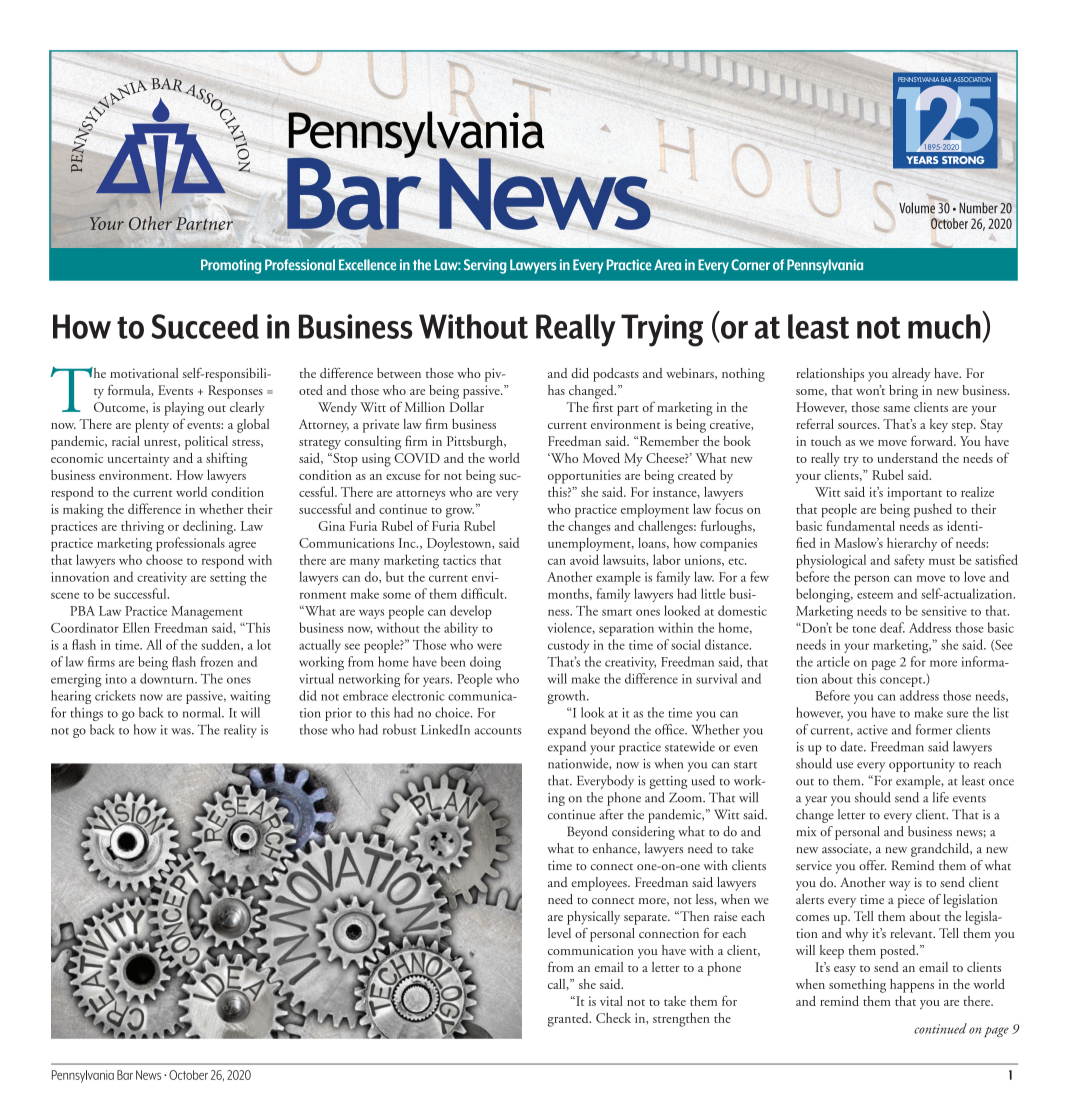 The height and width of the image is (1120, 1069). What do you see at coordinates (611, 1001) in the image?
I see `vital` at bounding box center [611, 1001].
